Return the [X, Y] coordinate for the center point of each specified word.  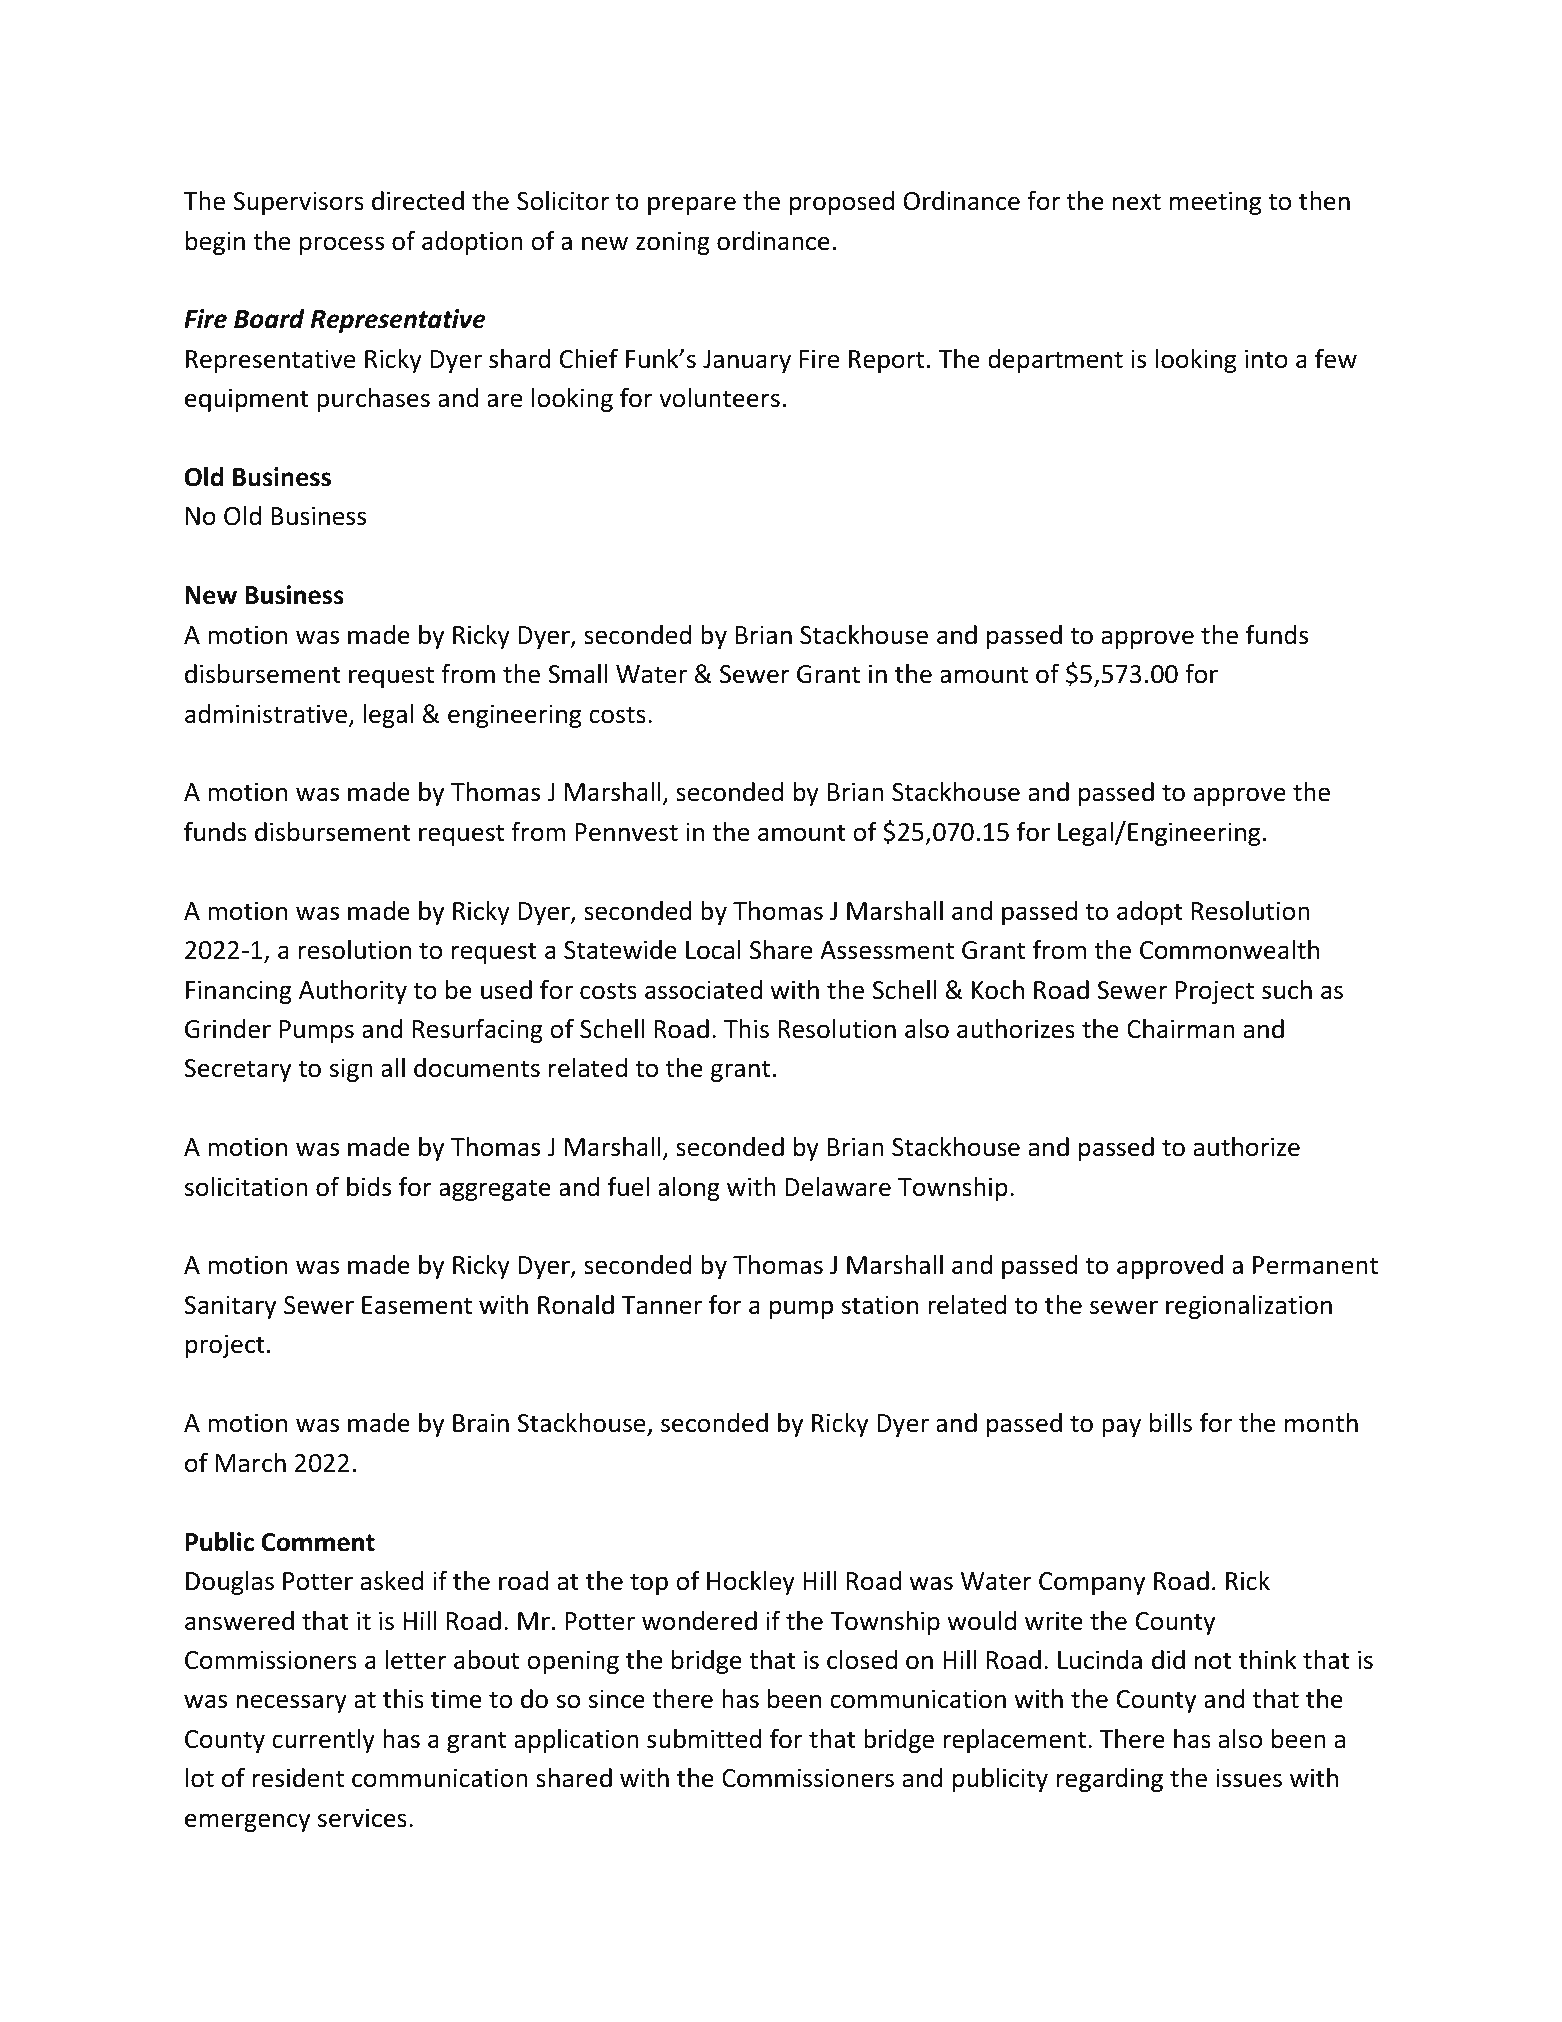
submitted [704, 1739]
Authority [353, 992]
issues [1249, 1778]
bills [1171, 1423]
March [251, 1463]
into [1266, 359]
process [342, 245]
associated [703, 990]
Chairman [1181, 1029]
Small [577, 674]
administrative [267, 715]
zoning [673, 243]
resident [298, 1778]
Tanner [662, 1305]
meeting [1215, 203]
